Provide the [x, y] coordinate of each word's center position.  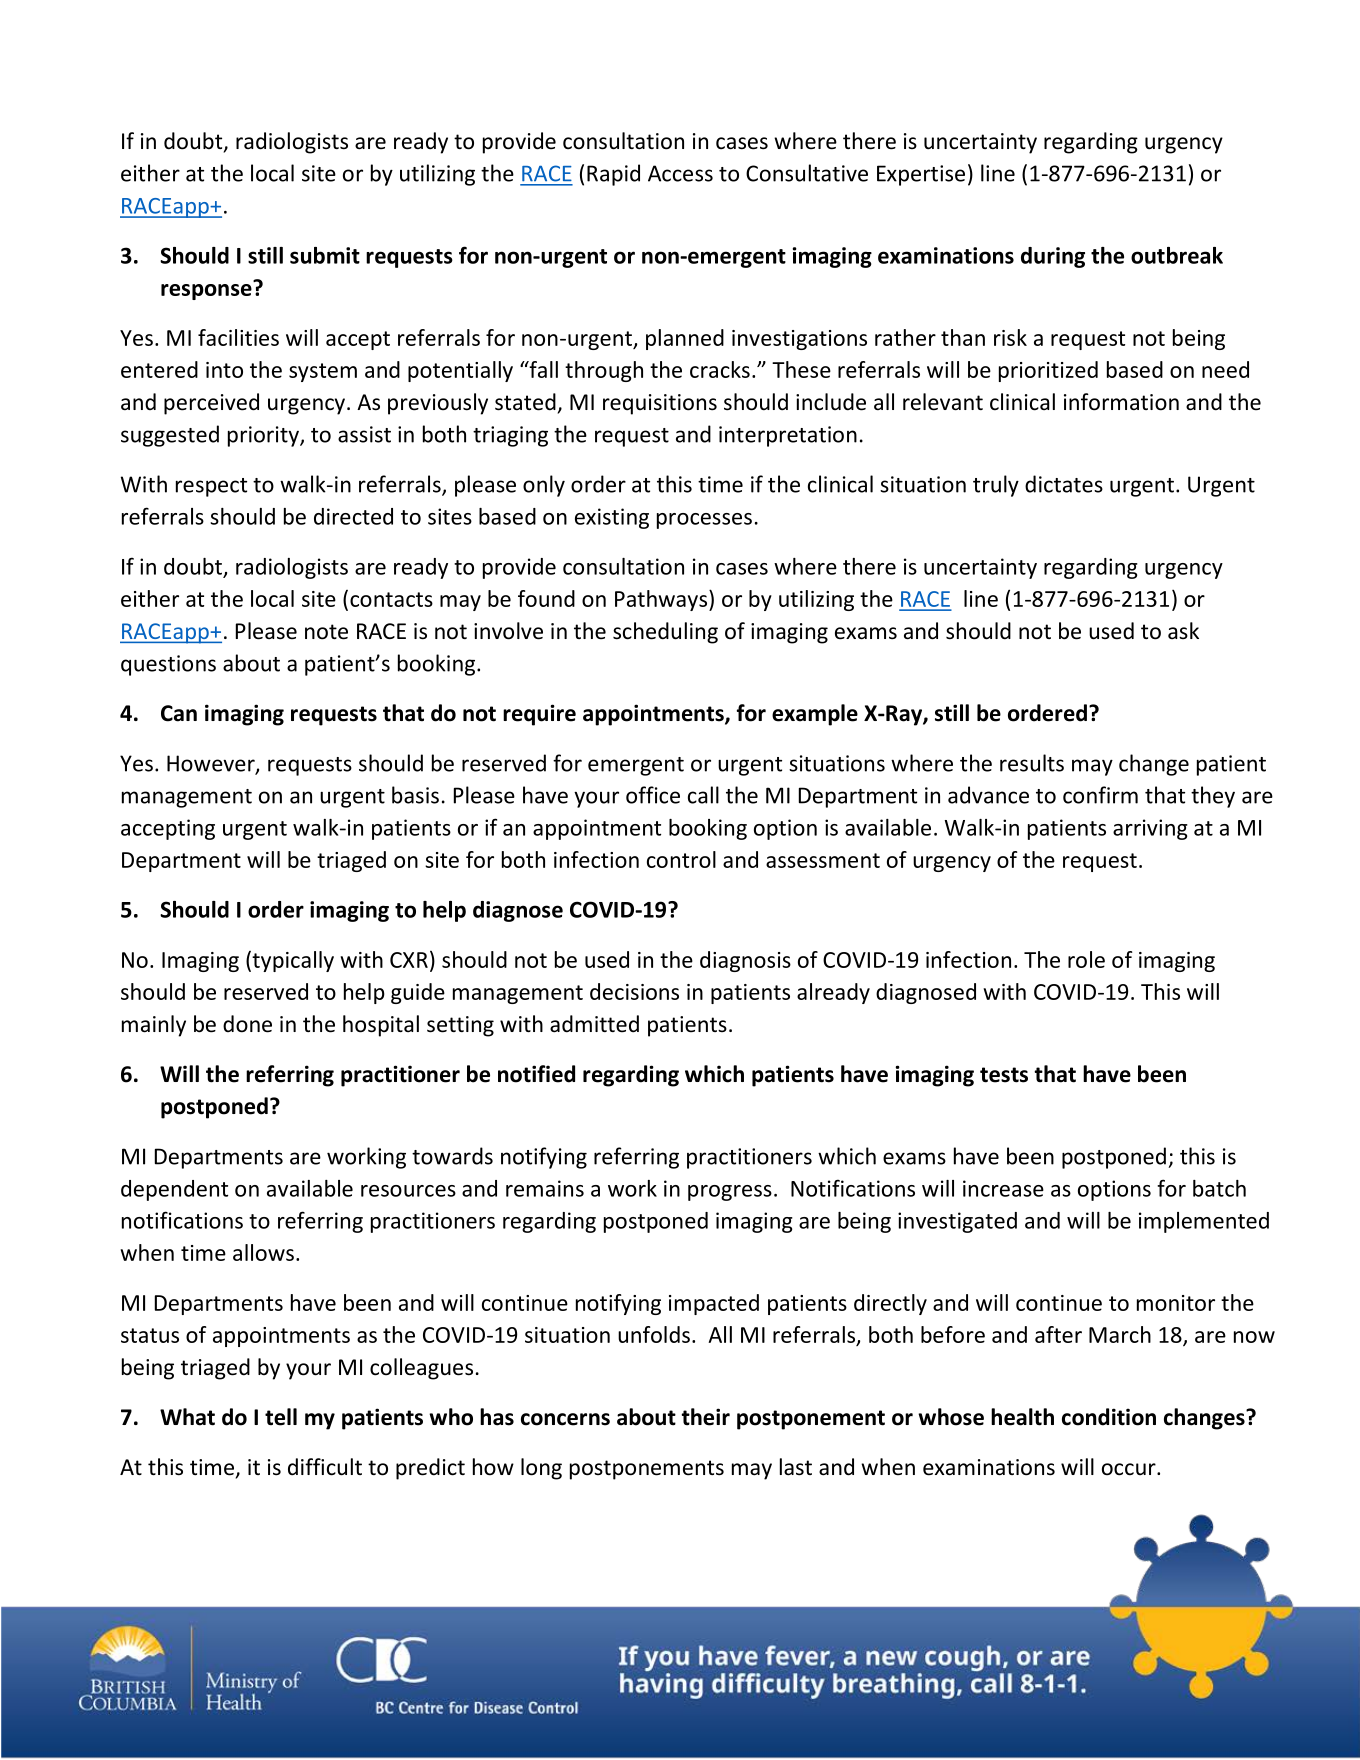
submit [325, 255]
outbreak [1177, 255]
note [326, 632]
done [247, 1024]
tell [281, 1417]
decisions [634, 991]
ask [1183, 630]
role [1086, 959]
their [705, 1417]
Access [680, 173]
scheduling [665, 633]
